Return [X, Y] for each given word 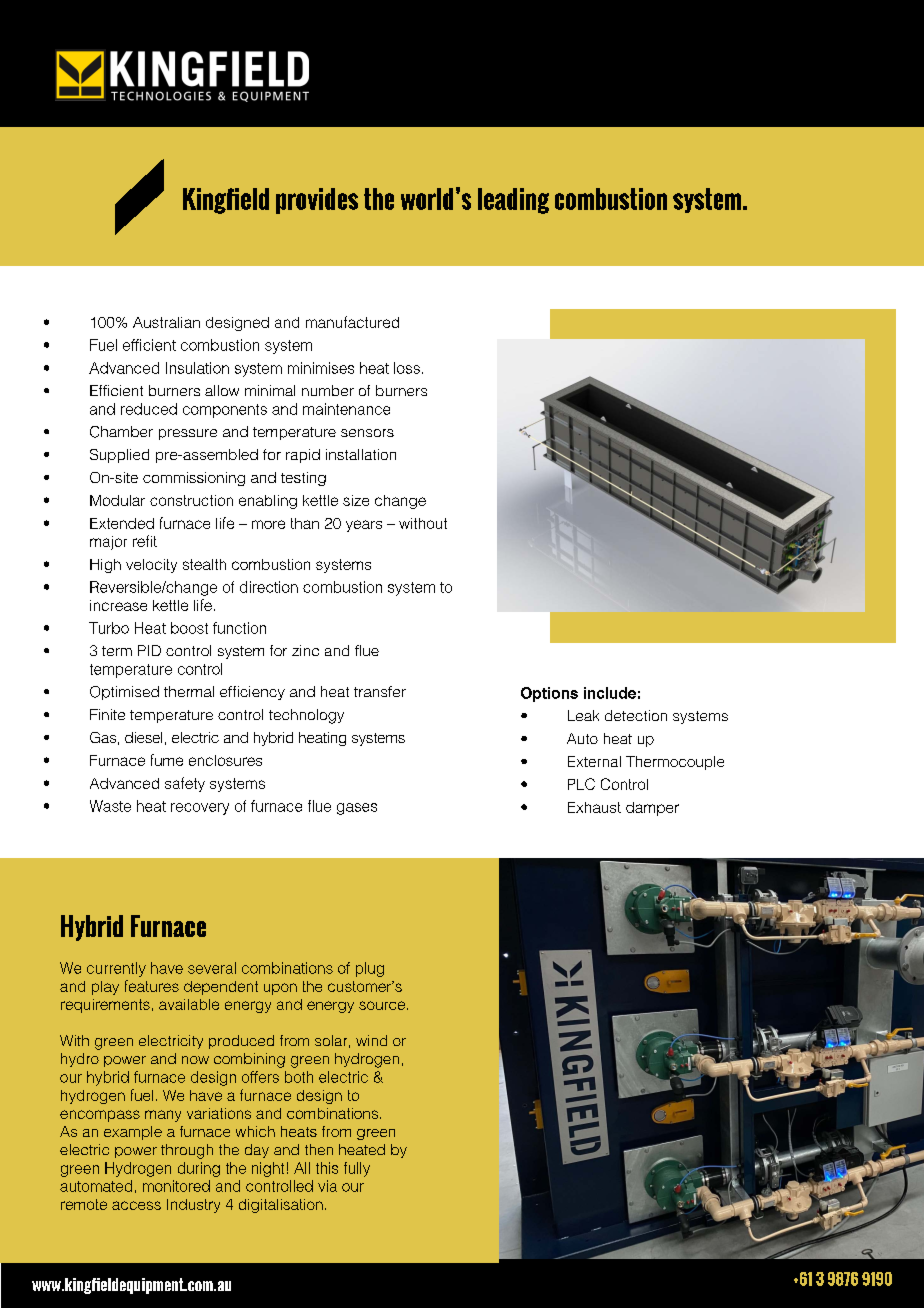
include [610, 693]
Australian [166, 322]
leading [513, 201]
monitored [176, 1186]
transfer [380, 691]
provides [317, 201]
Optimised [124, 693]
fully [357, 1169]
